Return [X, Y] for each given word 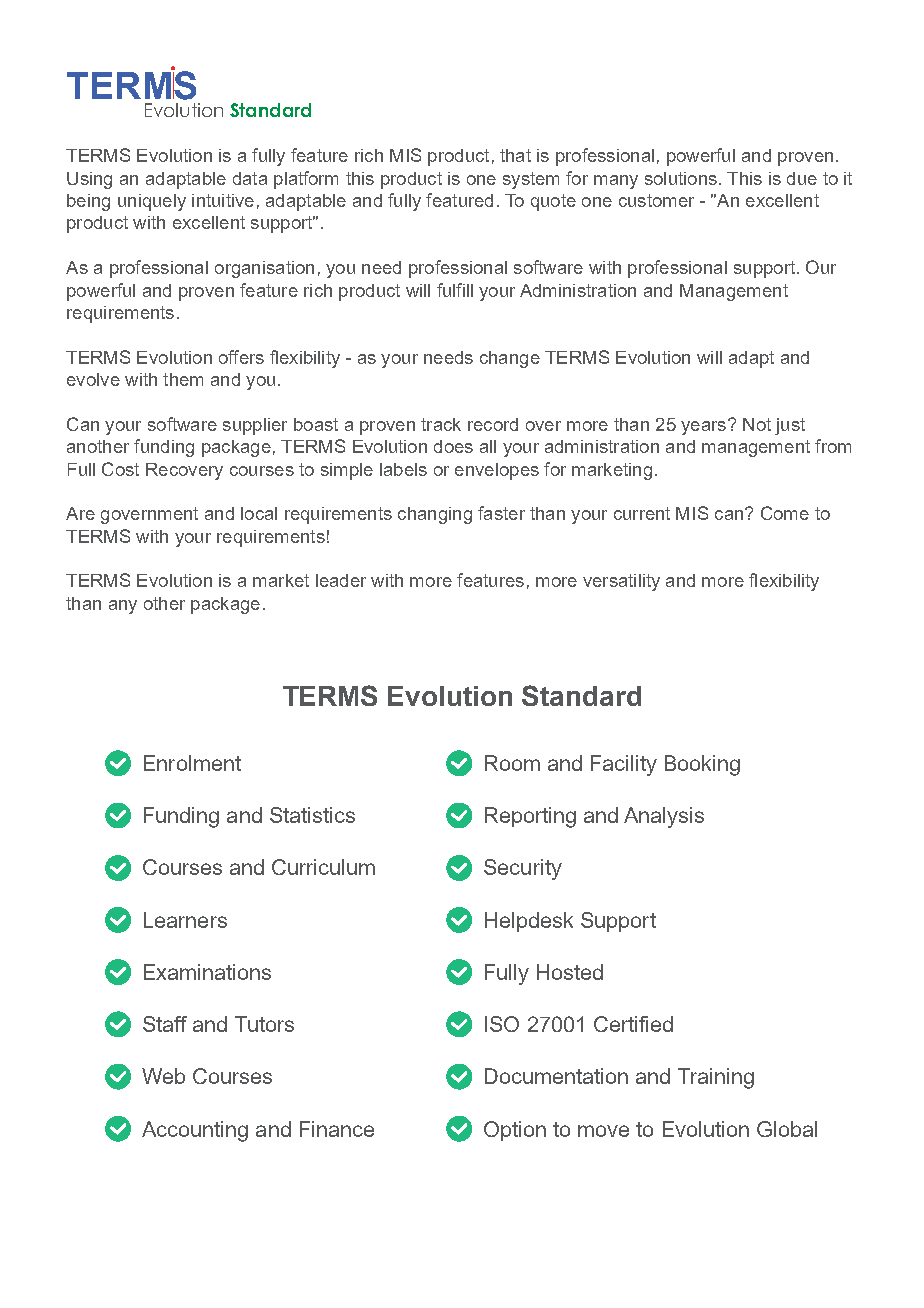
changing [435, 515]
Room [512, 763]
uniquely [152, 202]
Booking [702, 765]
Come [785, 513]
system [531, 180]
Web [163, 1076]
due [802, 178]
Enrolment [192, 763]
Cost [120, 469]
